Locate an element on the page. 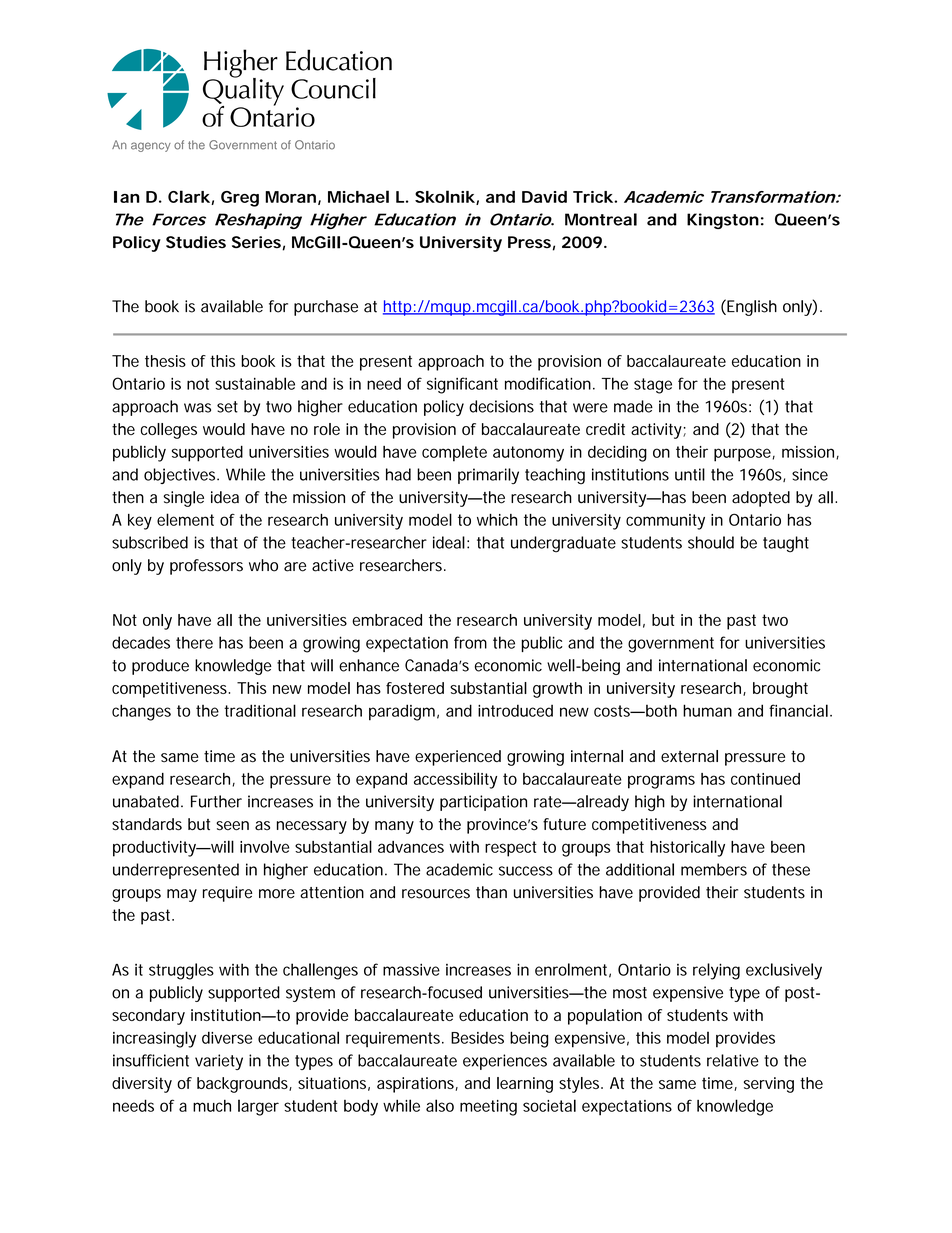 The height and width of the document is (1233, 952). experiences is located at coordinates (505, 1062).
